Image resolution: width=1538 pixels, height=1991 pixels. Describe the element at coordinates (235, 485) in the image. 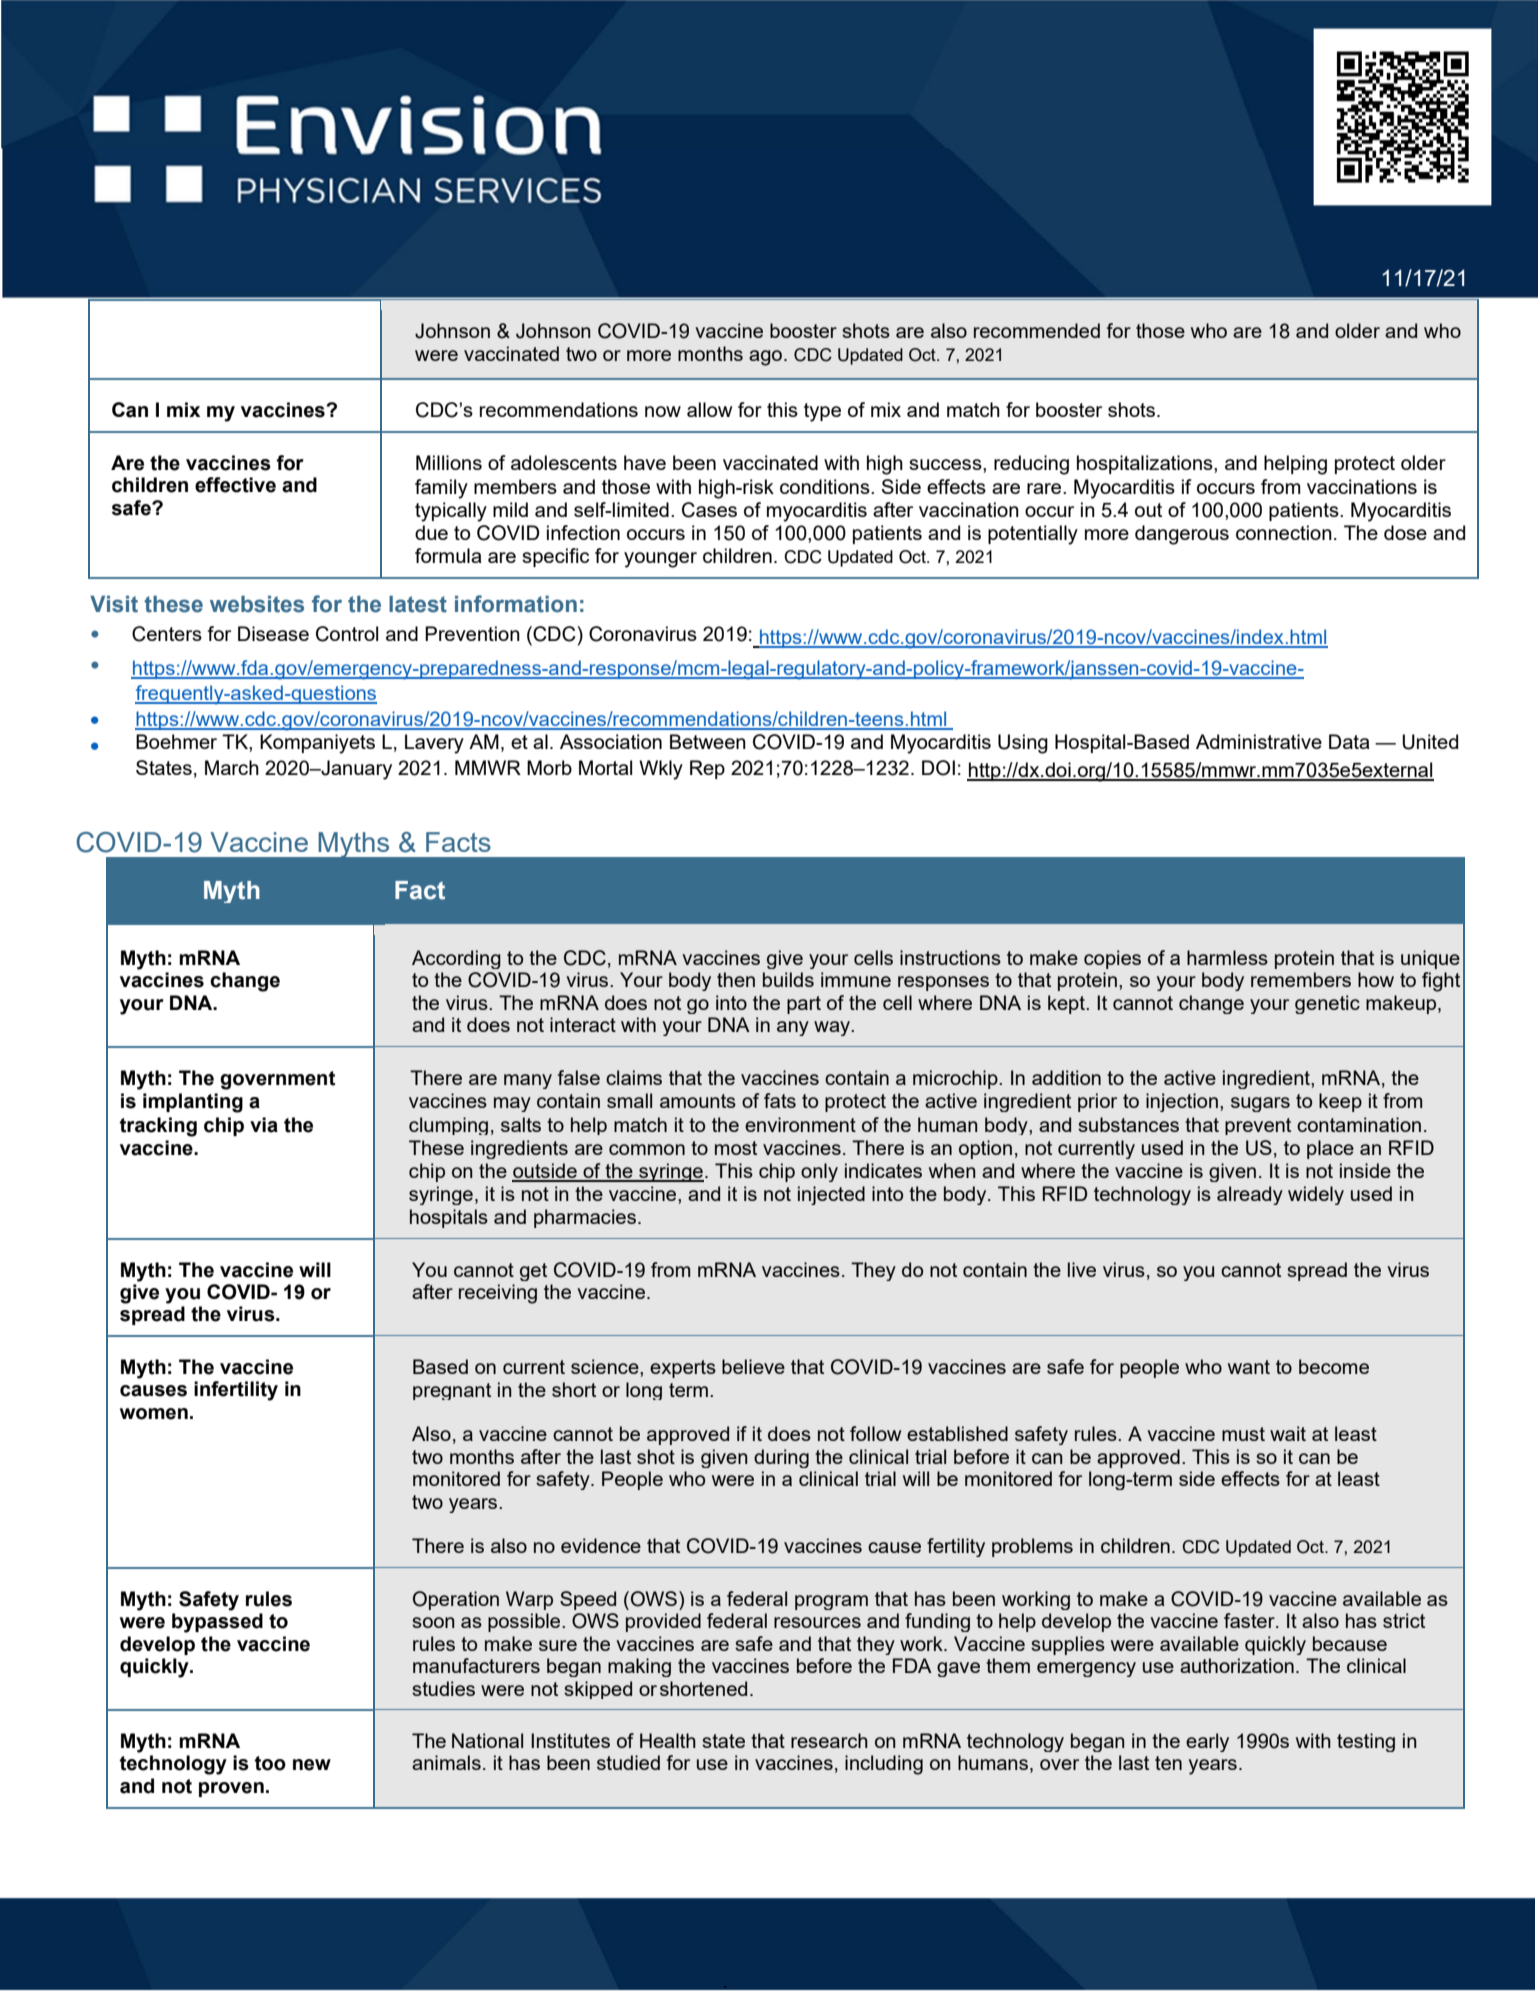

I see `effective` at that location.
